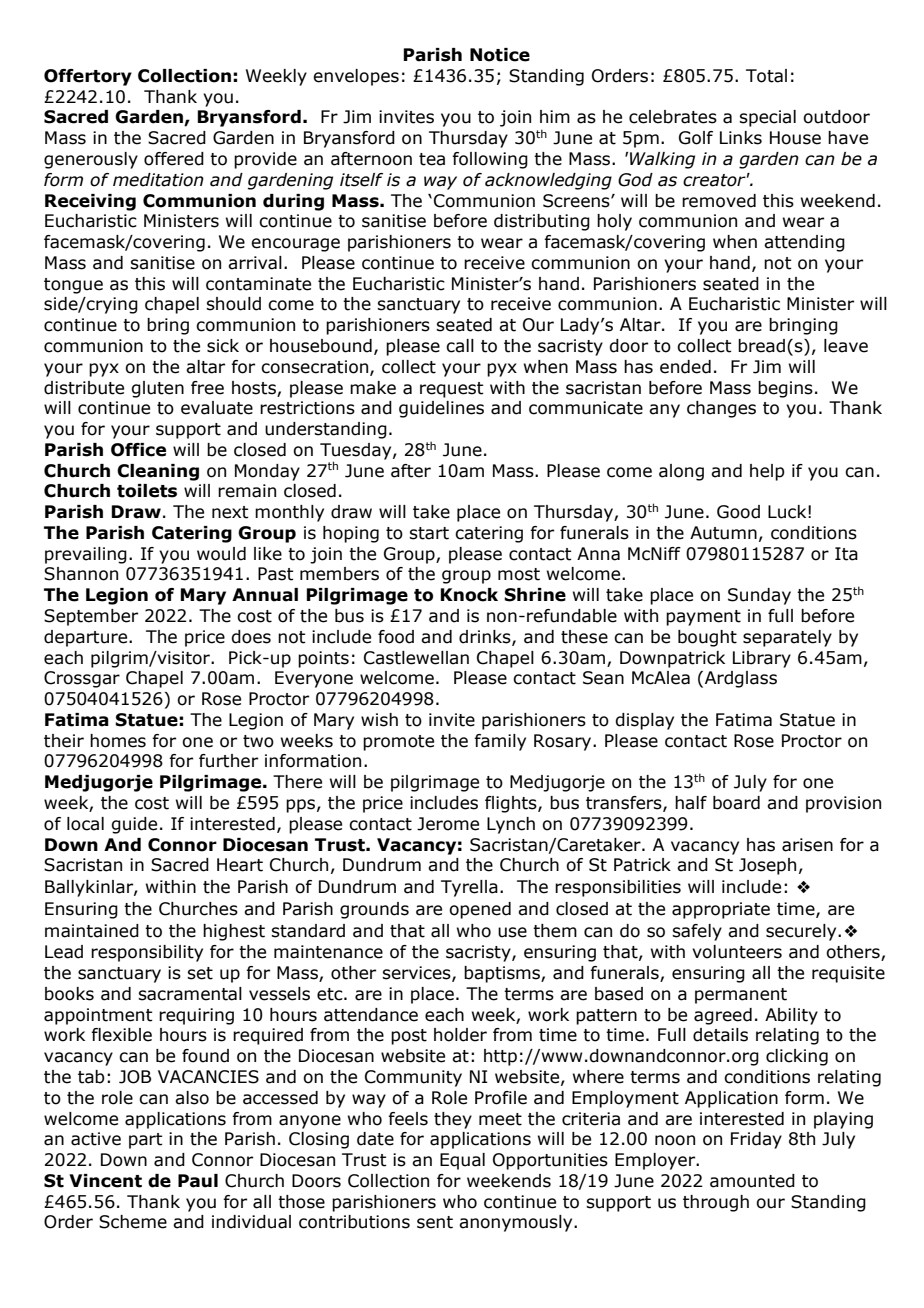 This document has height=1308, width=924. Describe the element at coordinates (462, 1161) in the document. I see `Equal` at that location.
